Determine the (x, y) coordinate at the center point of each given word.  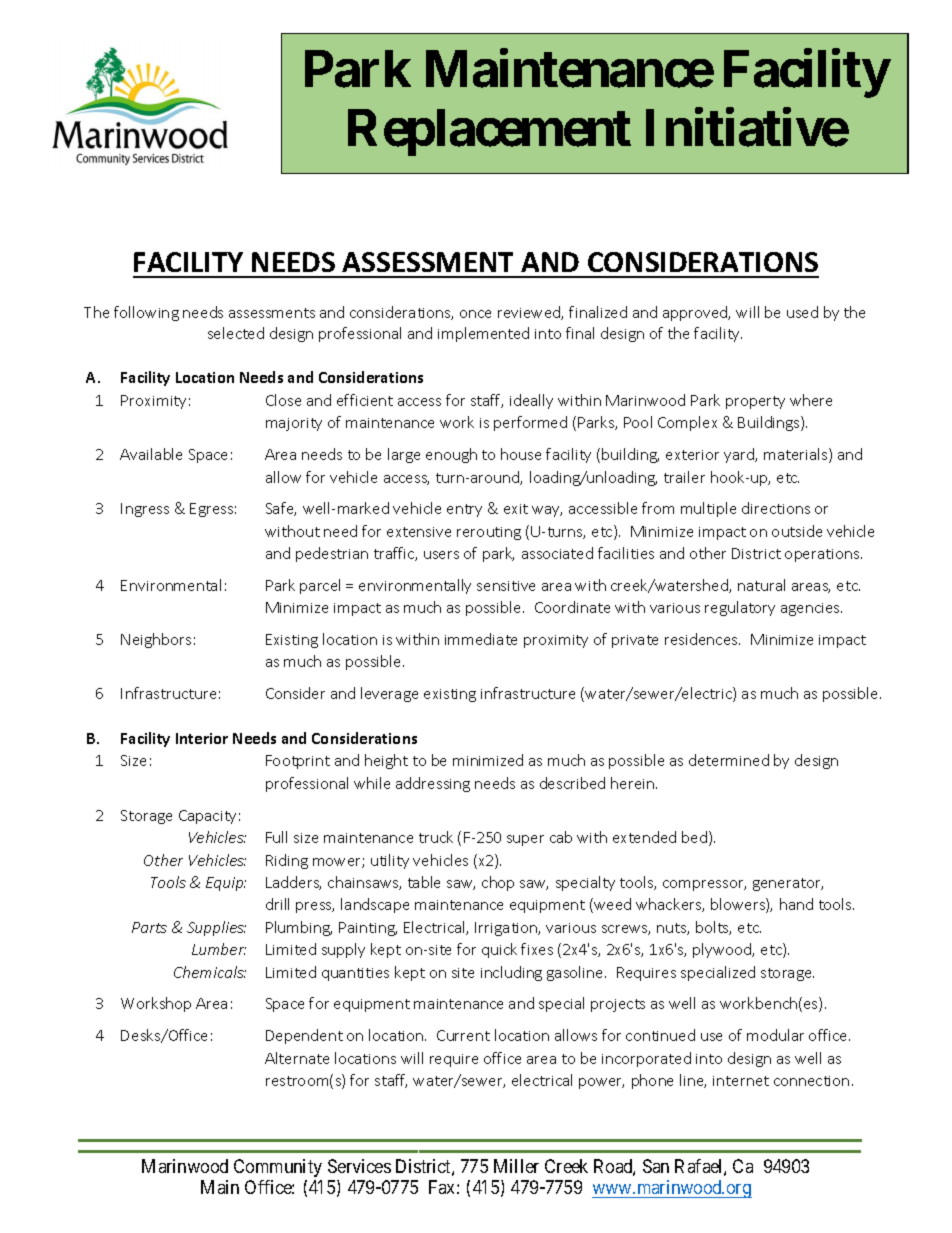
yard (740, 455)
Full (276, 837)
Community (278, 1168)
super (525, 840)
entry (464, 510)
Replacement (489, 132)
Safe (281, 509)
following (146, 313)
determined (729, 760)
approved (696, 313)
